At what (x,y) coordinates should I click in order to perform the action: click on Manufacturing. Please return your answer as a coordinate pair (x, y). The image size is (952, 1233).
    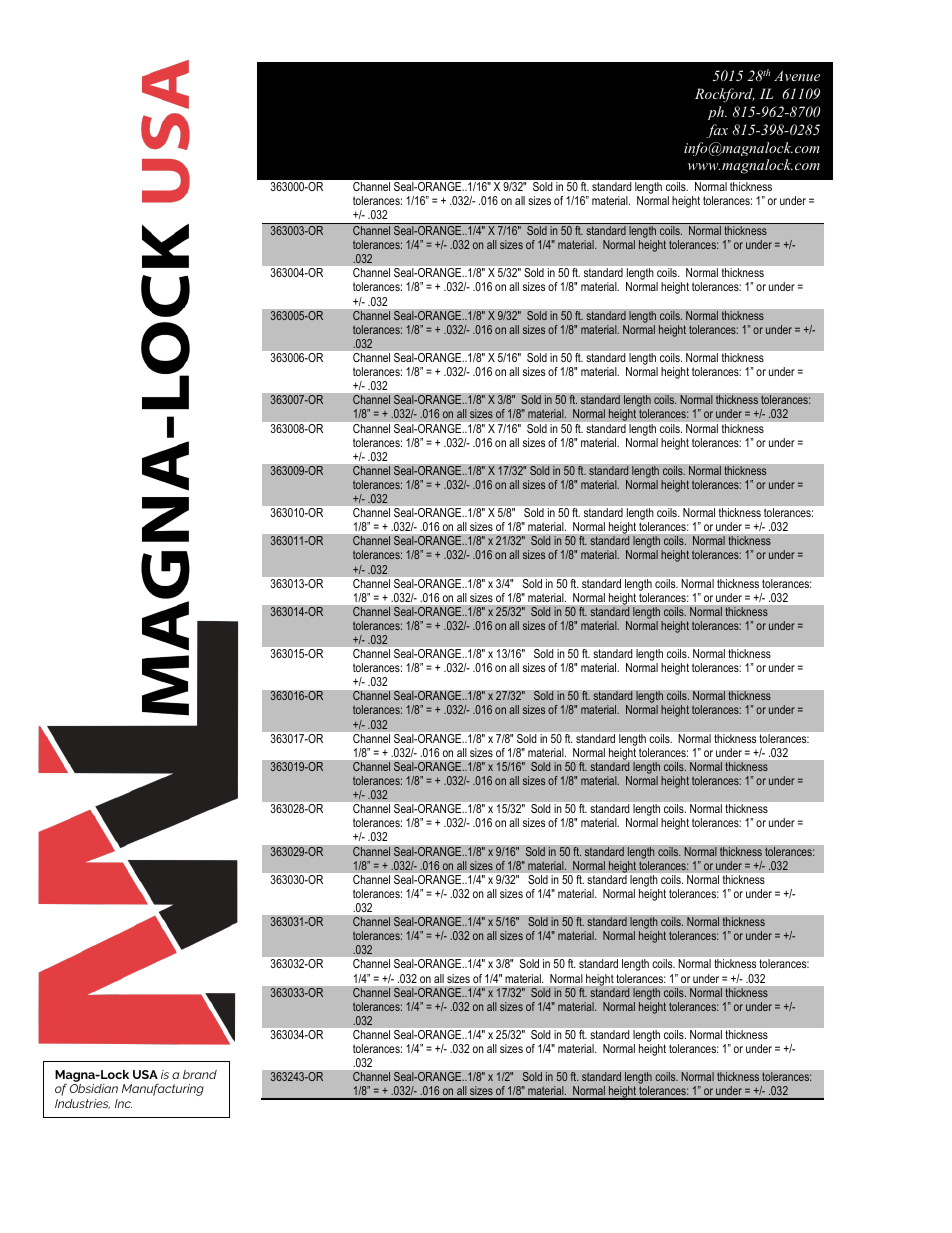
    Looking at the image, I should click on (163, 1089).
